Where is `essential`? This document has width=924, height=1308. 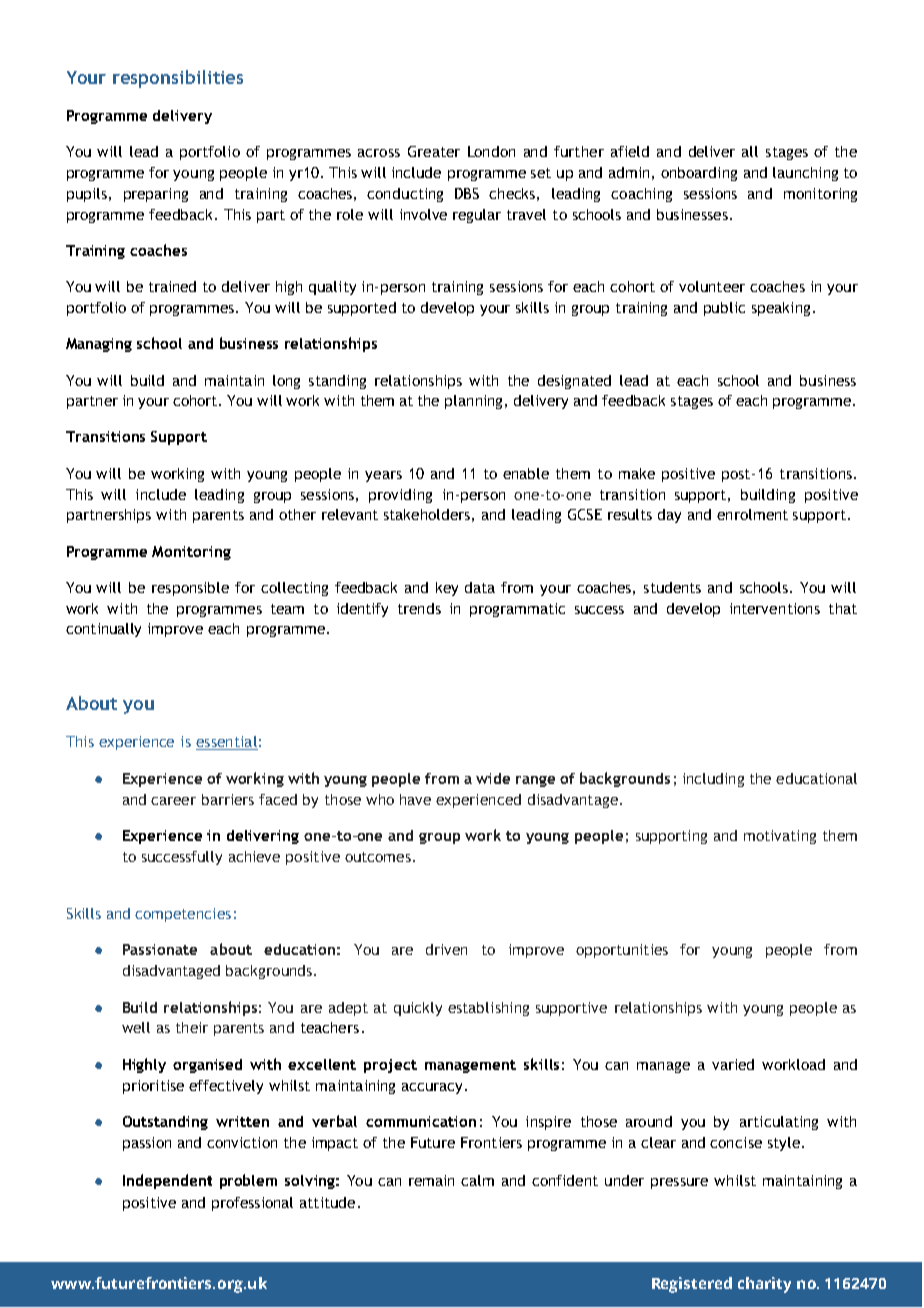
essential is located at coordinates (227, 743).
